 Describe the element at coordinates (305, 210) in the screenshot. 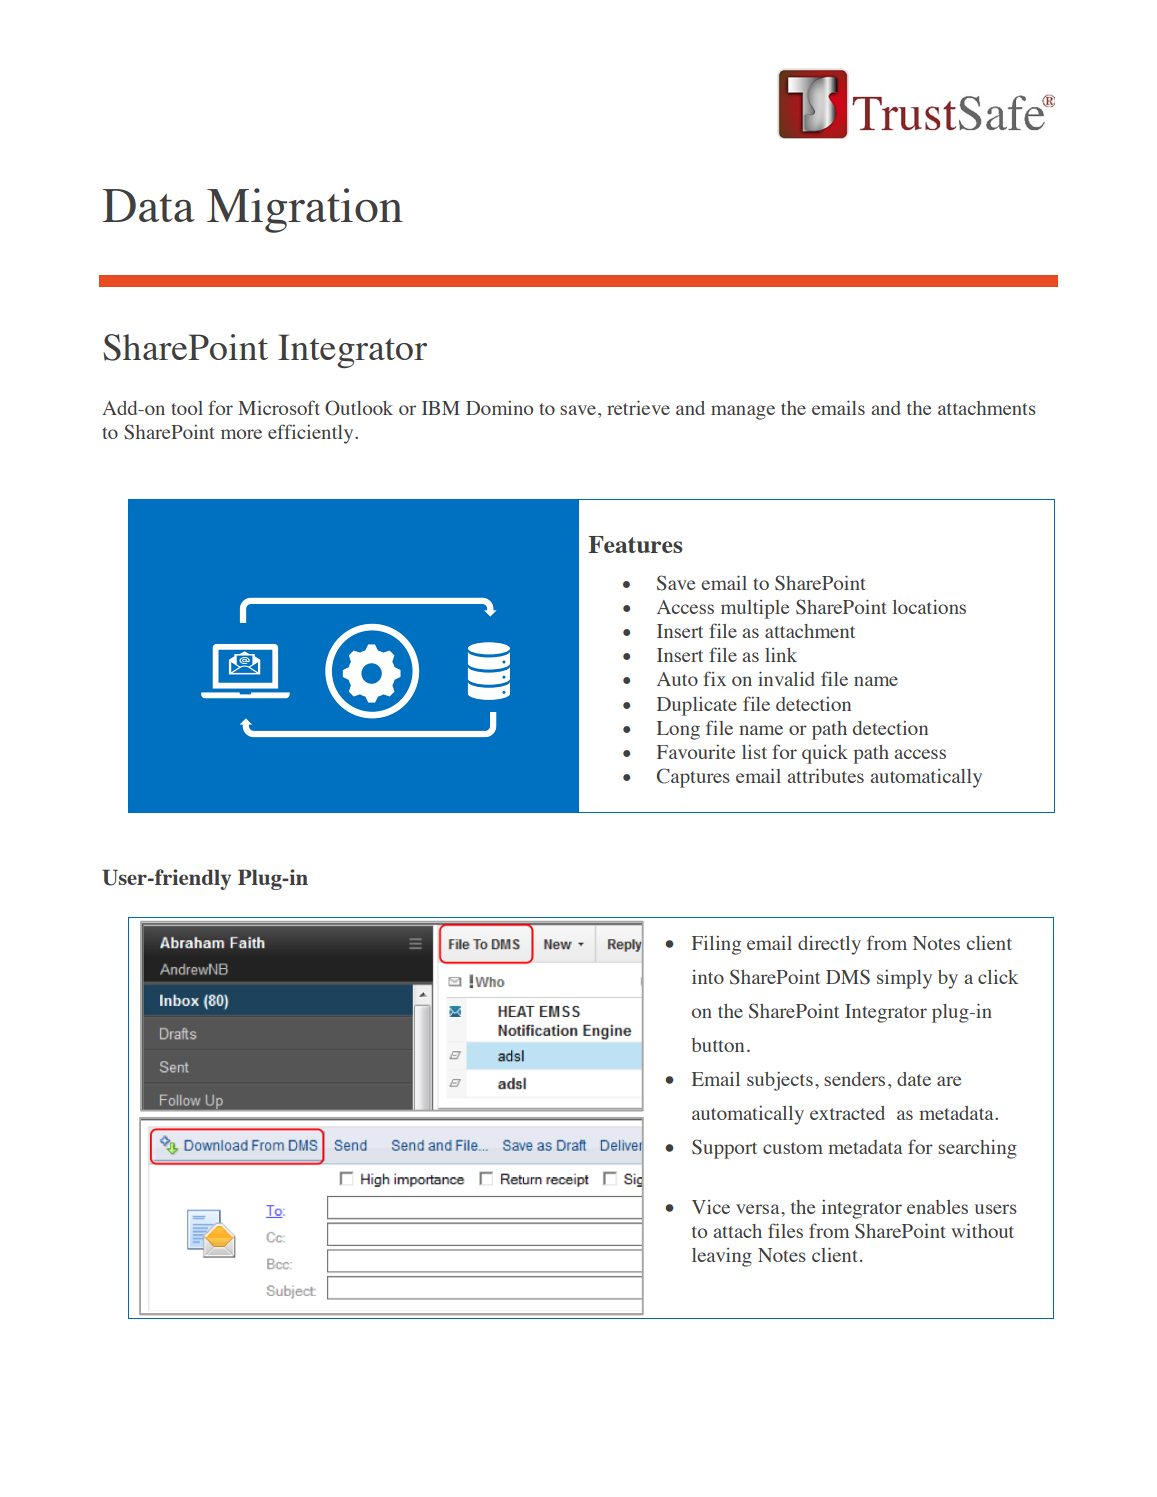

I see `Migration` at that location.
